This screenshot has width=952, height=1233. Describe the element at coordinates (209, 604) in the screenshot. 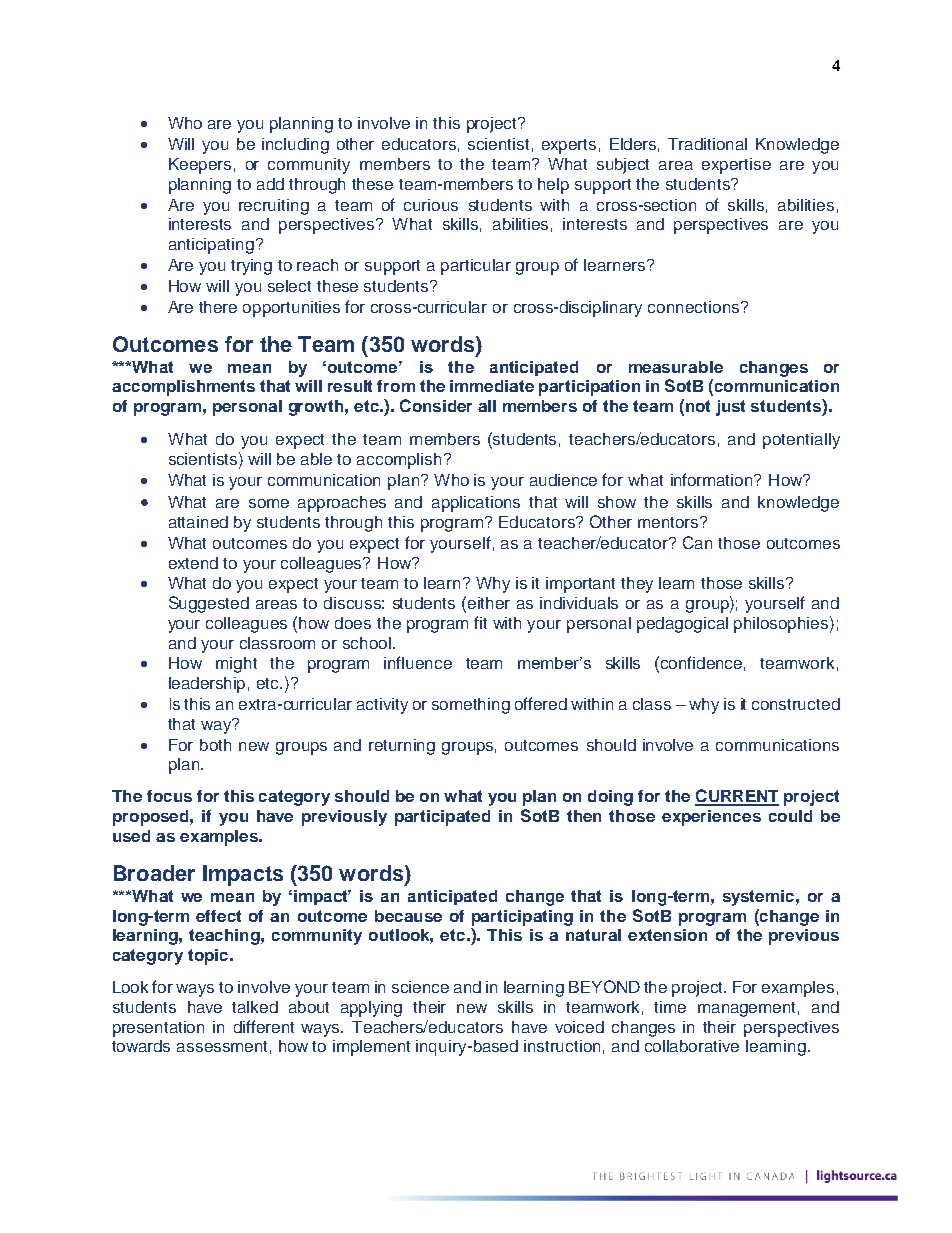

I see `Suggested` at that location.
